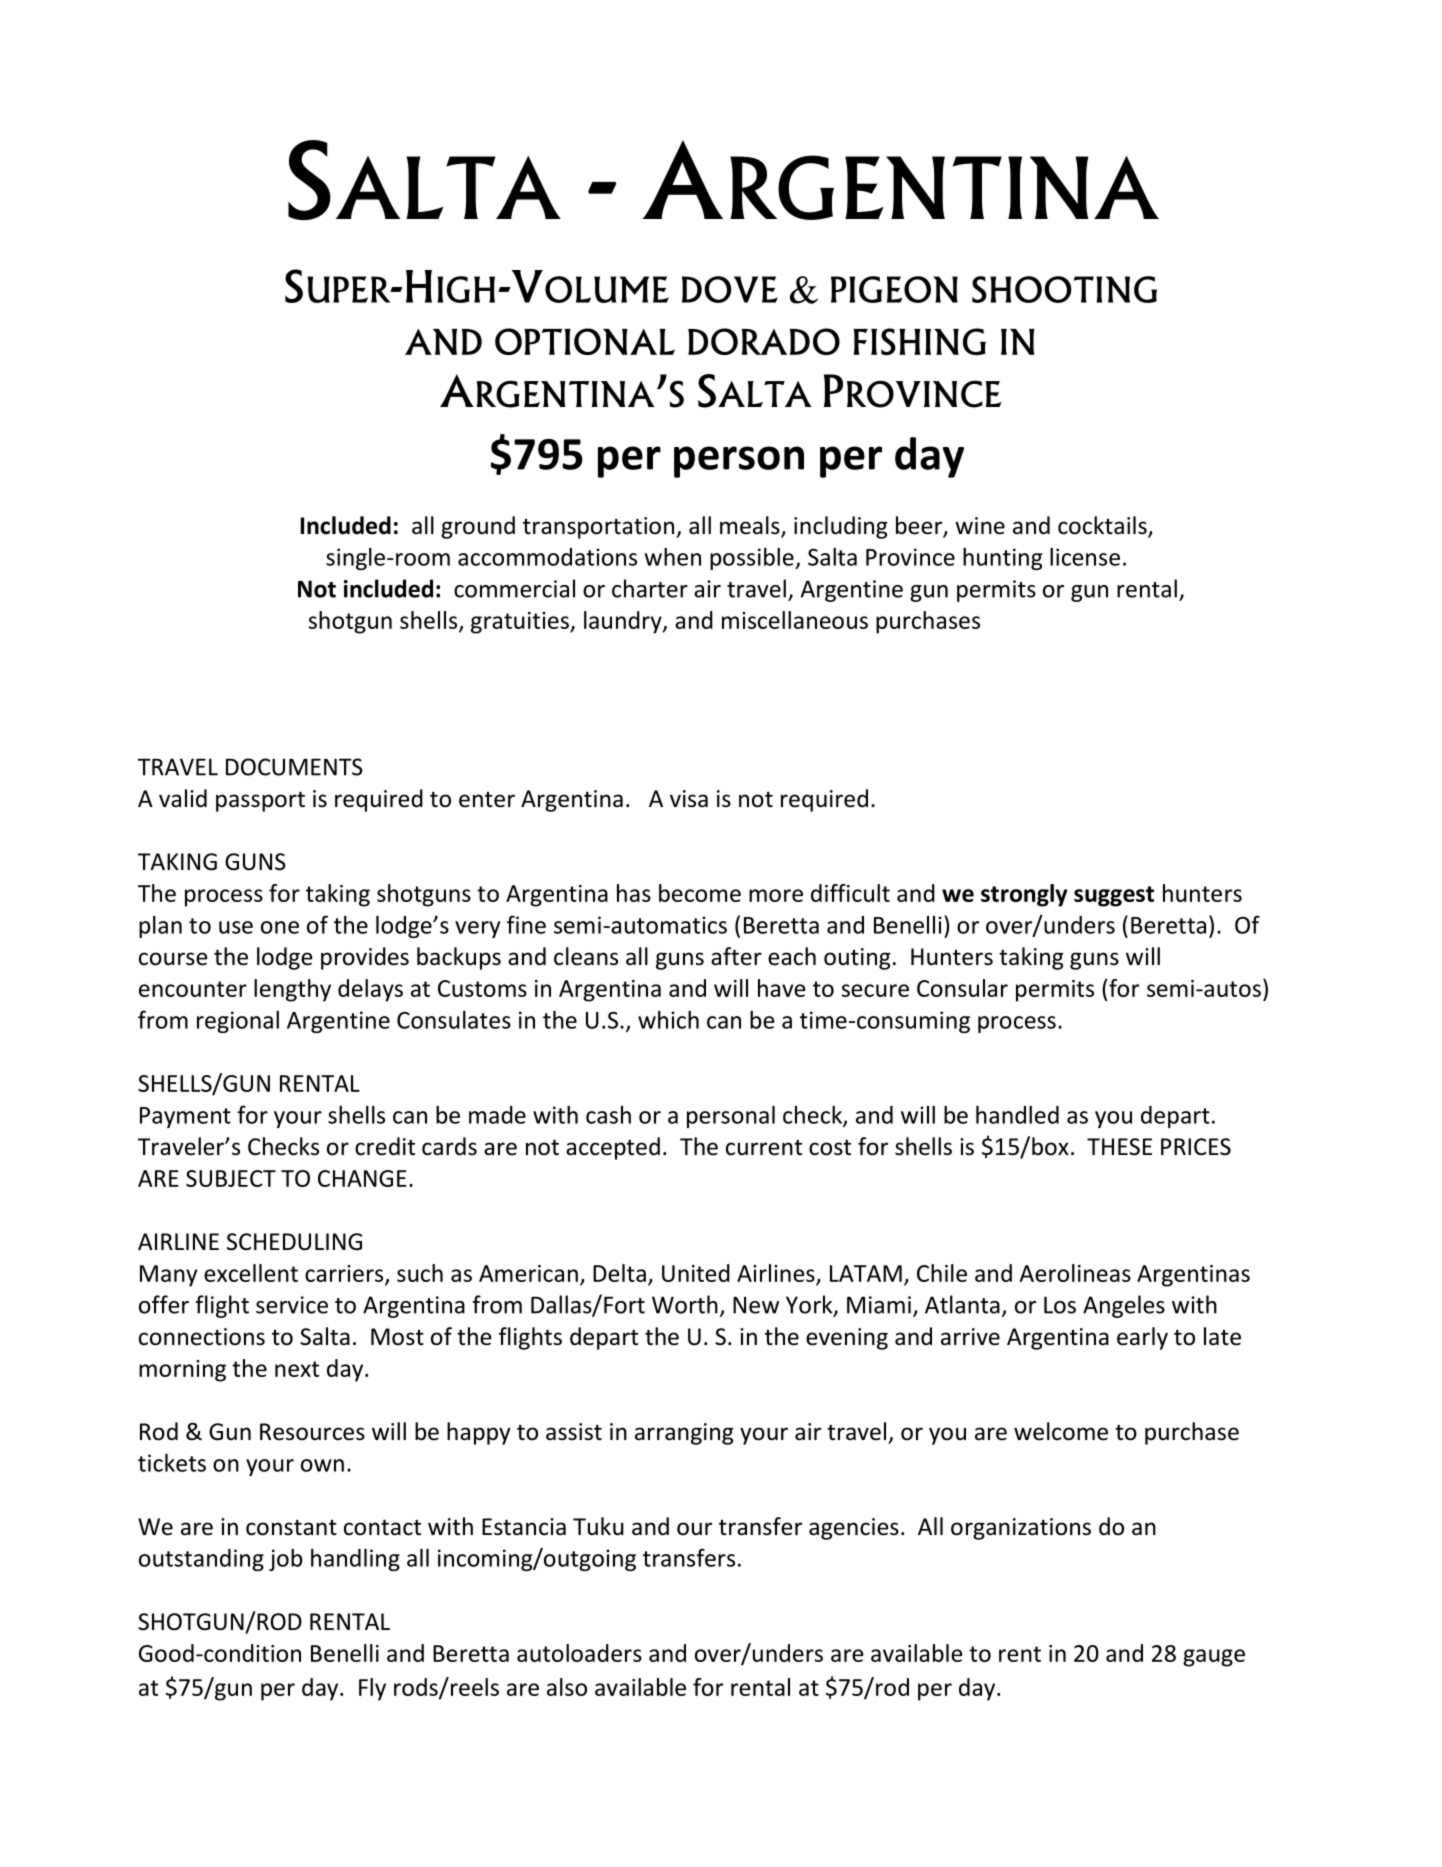 Image resolution: width=1442 pixels, height=1867 pixels. I want to click on OPTIONAL, so click(585, 341).
